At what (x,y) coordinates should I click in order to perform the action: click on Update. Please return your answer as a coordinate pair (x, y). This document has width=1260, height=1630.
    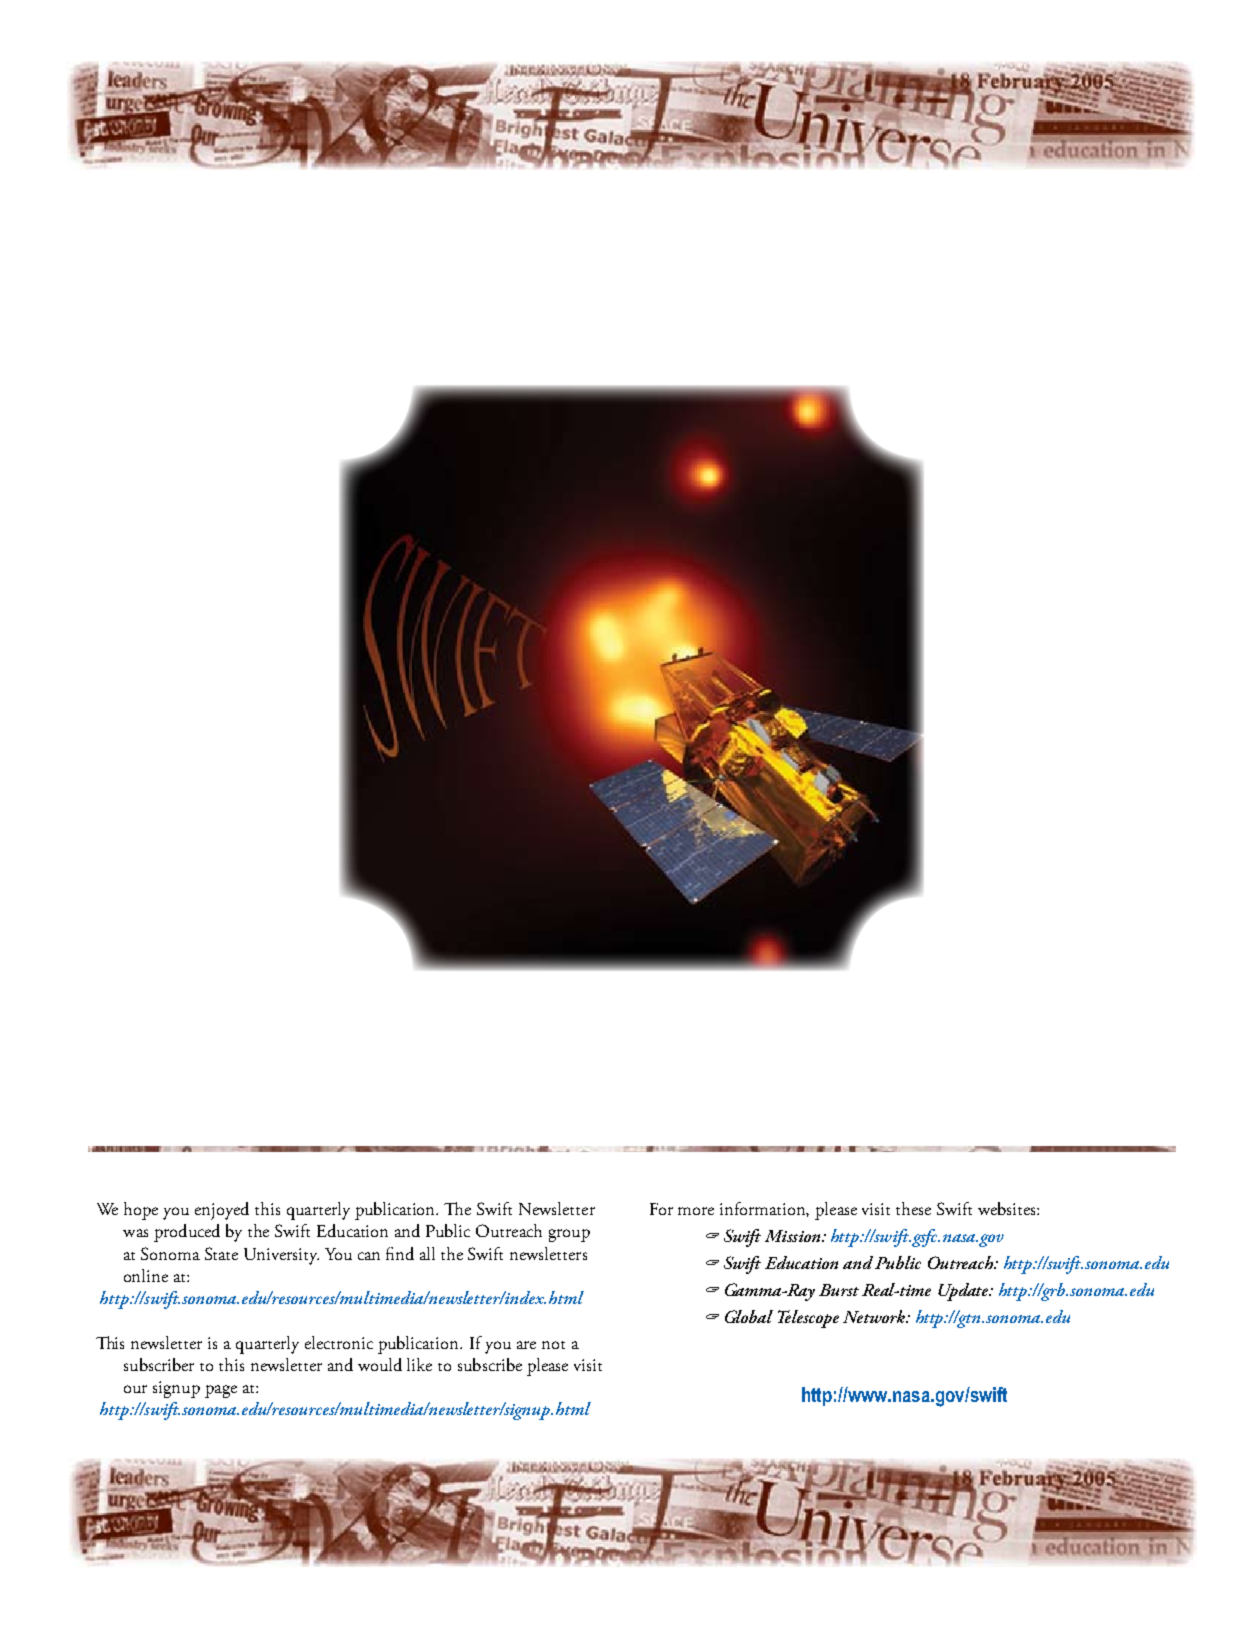
    Looking at the image, I should click on (965, 1292).
